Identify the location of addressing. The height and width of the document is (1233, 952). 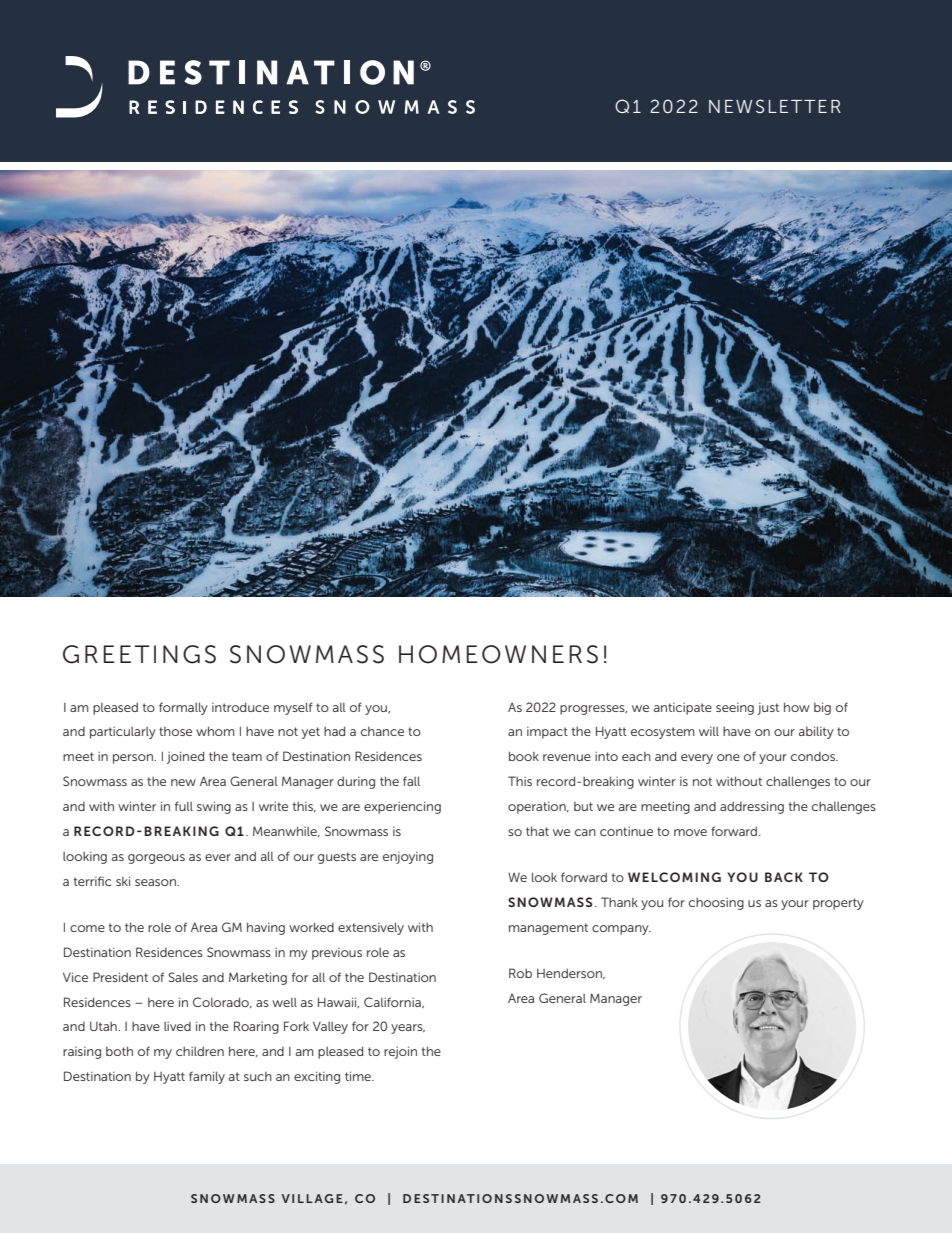
(752, 807).
